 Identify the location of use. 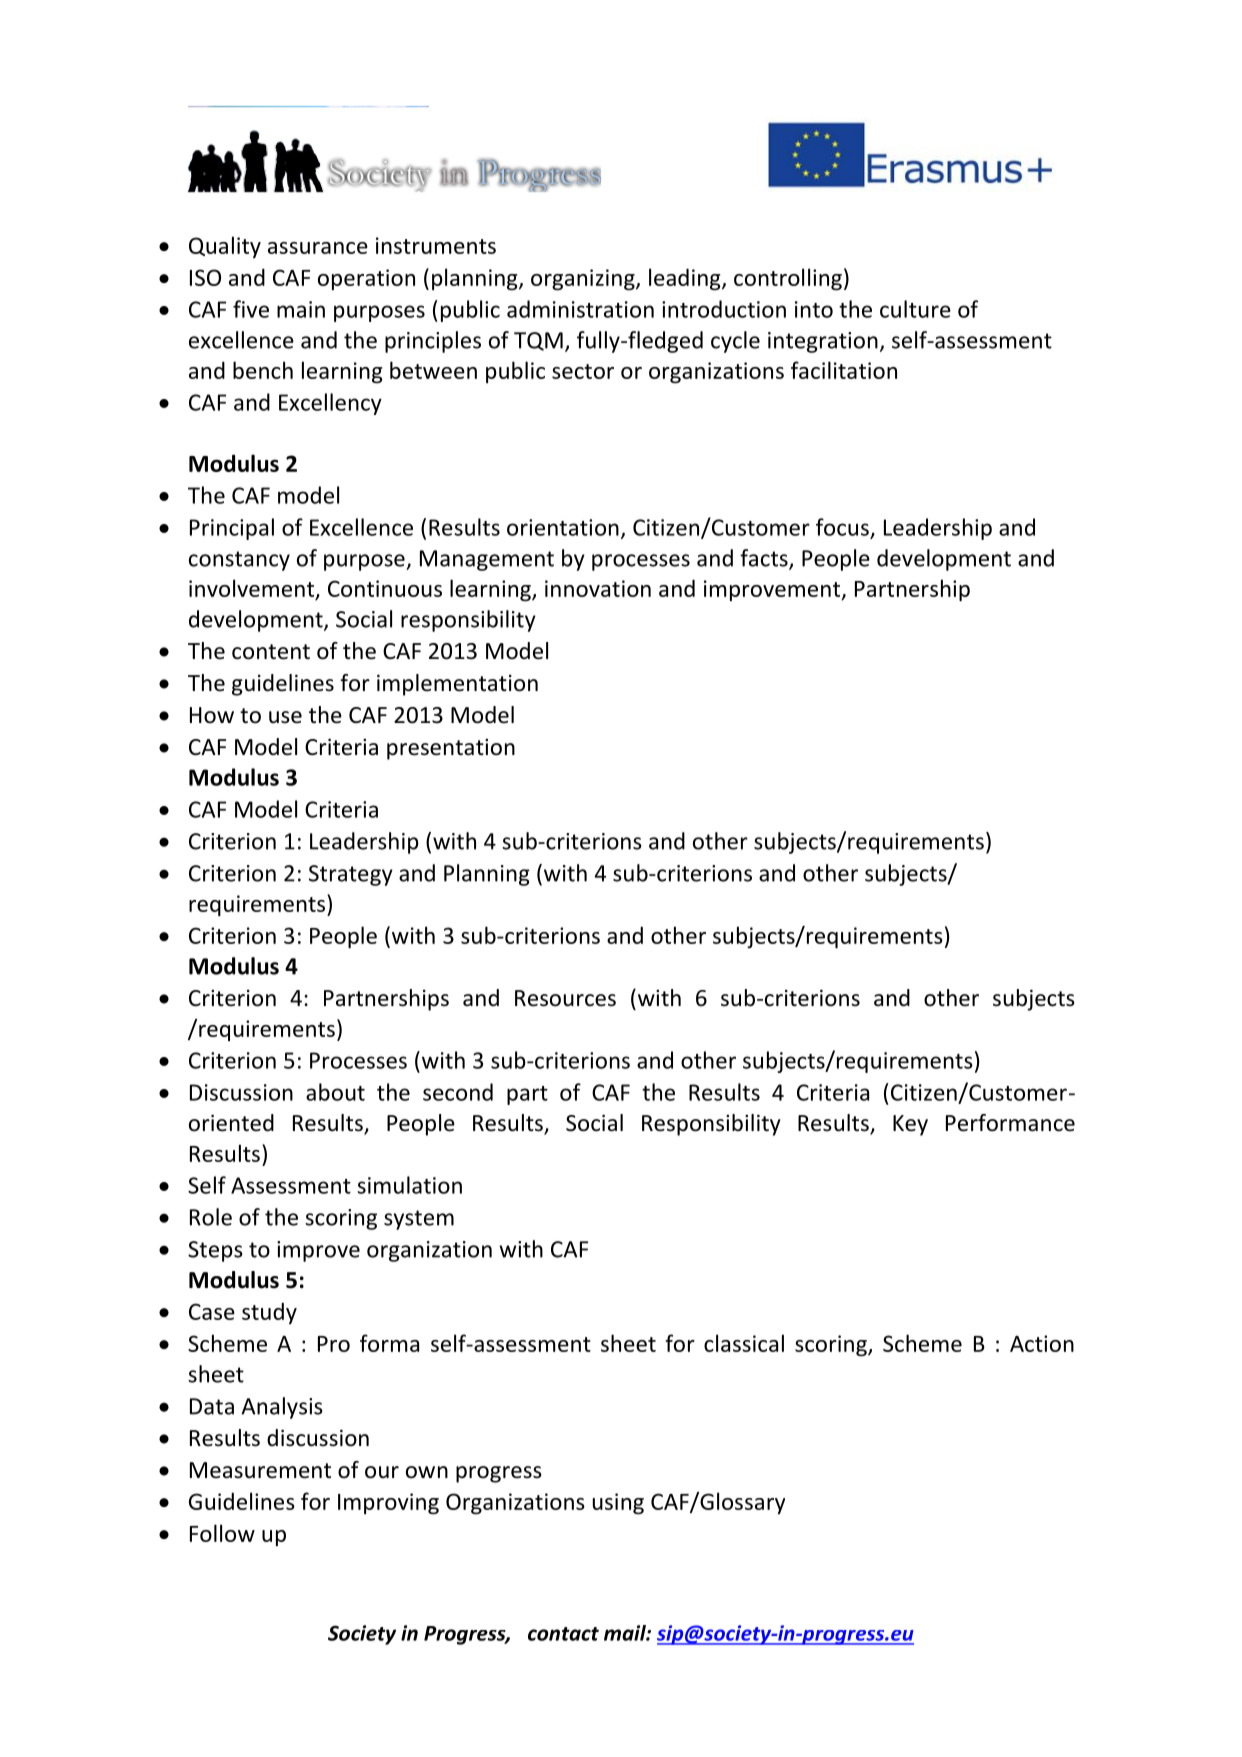
(285, 717).
